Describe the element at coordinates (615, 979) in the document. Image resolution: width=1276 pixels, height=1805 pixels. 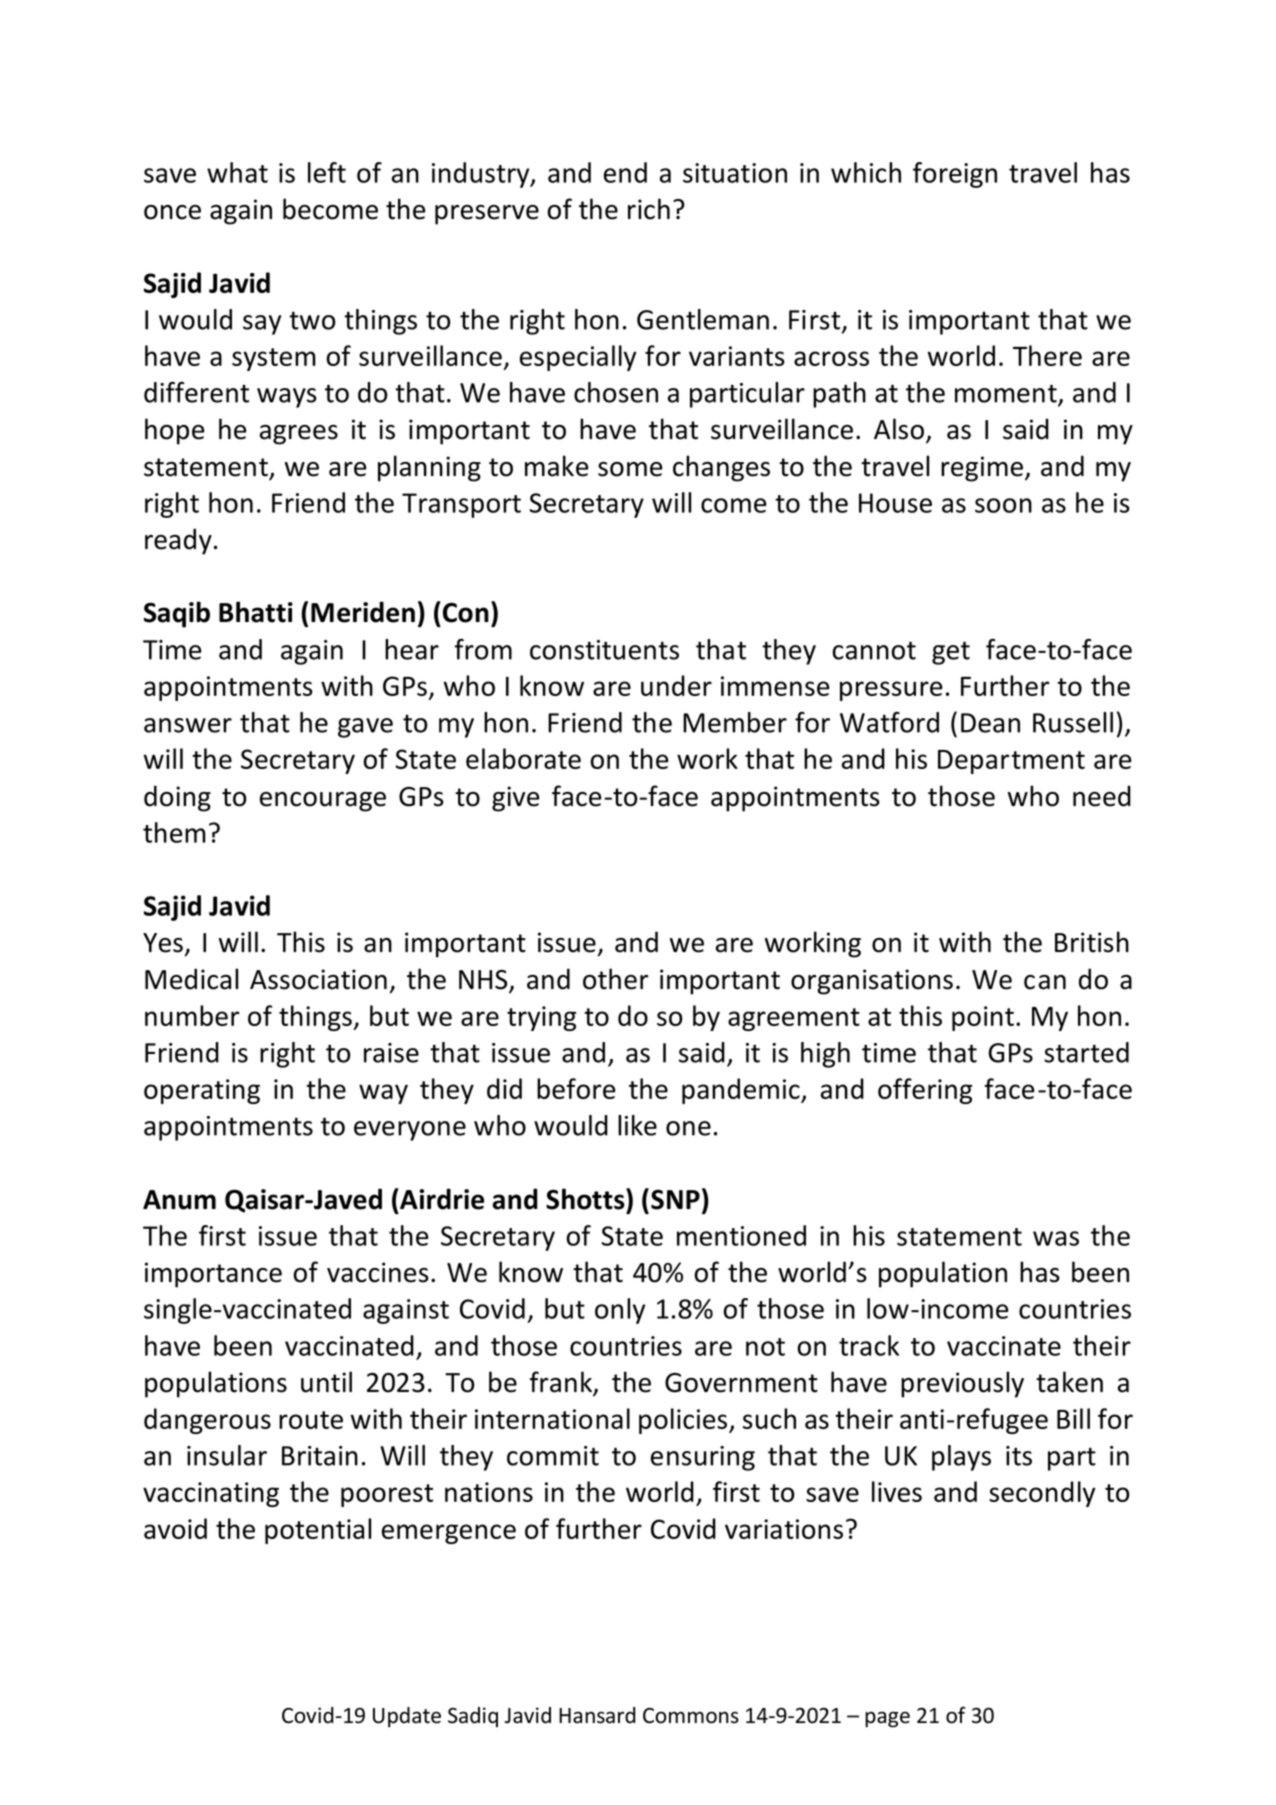
I see `other` at that location.
